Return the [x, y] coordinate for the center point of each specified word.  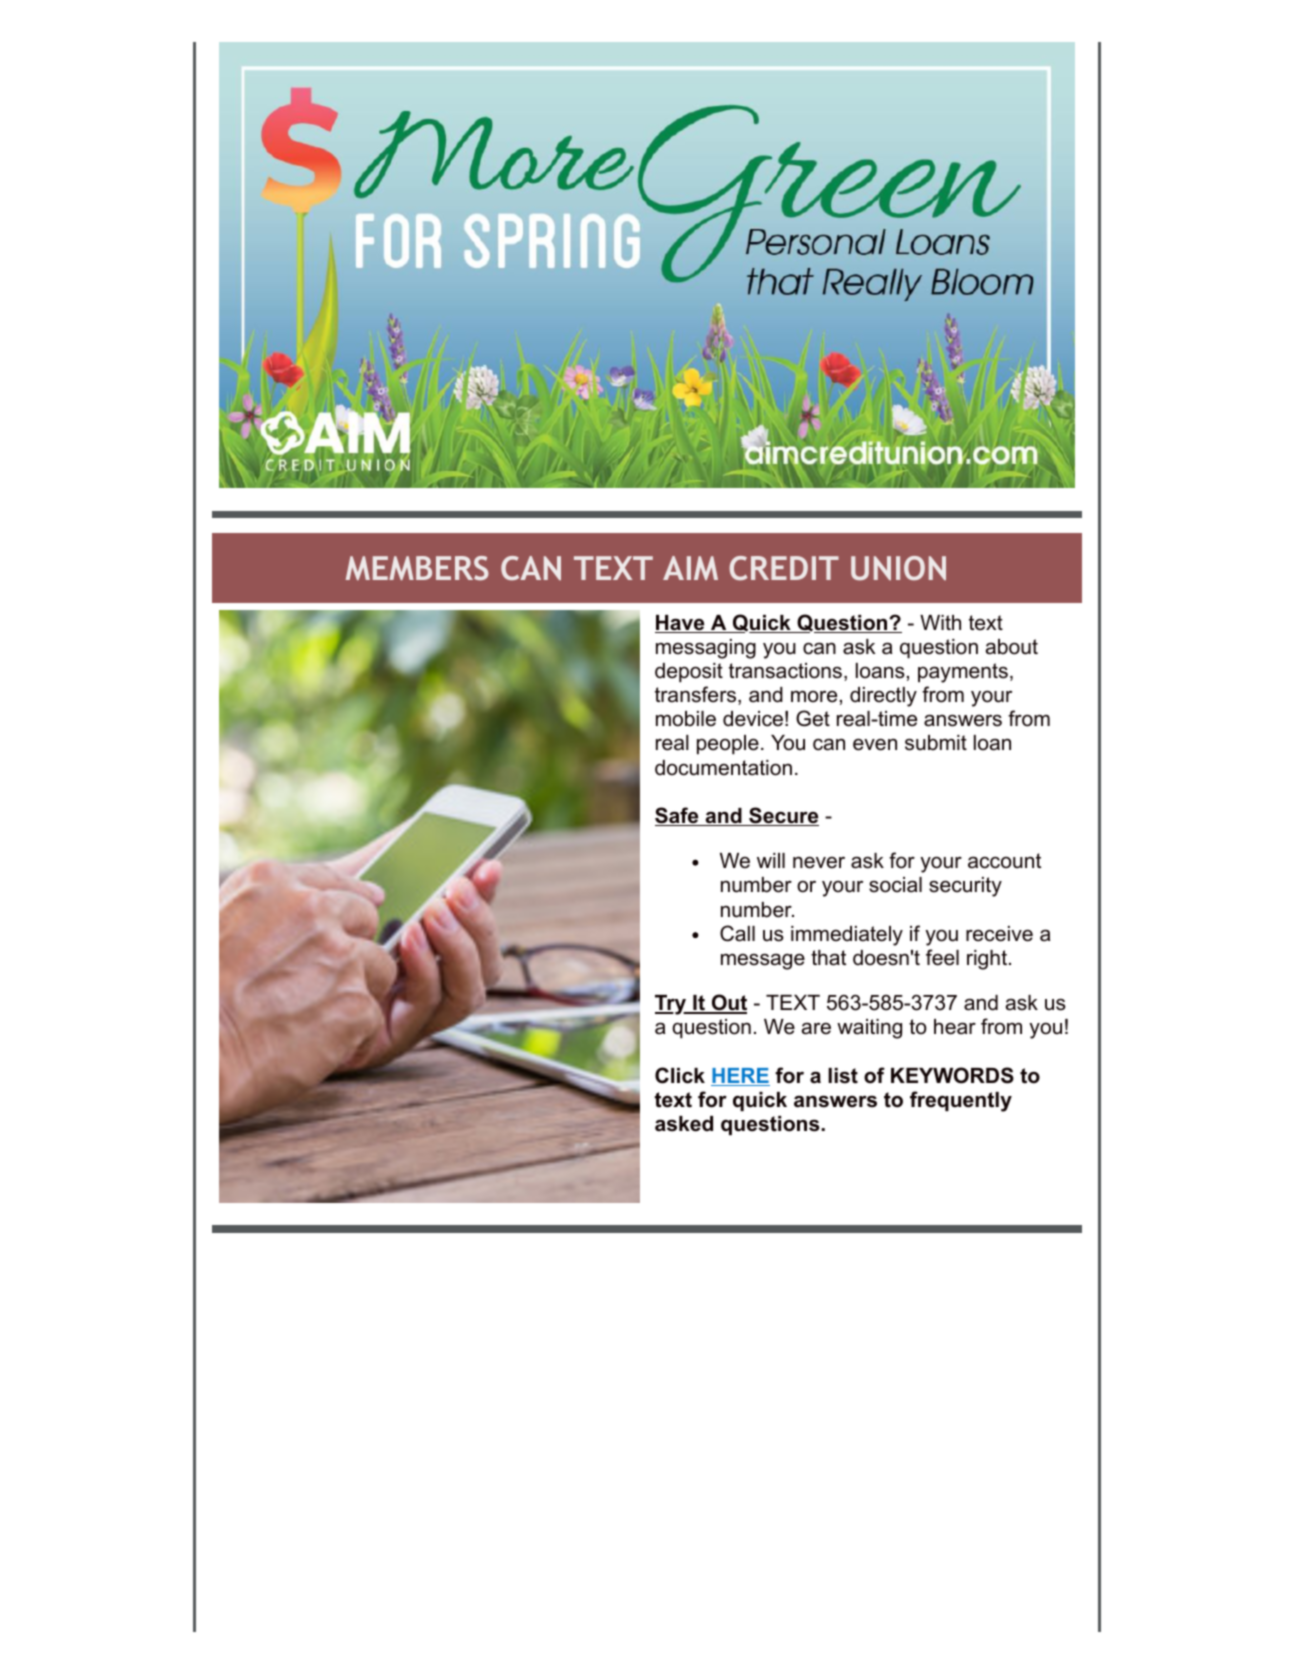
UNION [898, 568]
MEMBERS [417, 568]
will [771, 860]
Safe [678, 816]
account [1004, 861]
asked [684, 1124]
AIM [690, 568]
